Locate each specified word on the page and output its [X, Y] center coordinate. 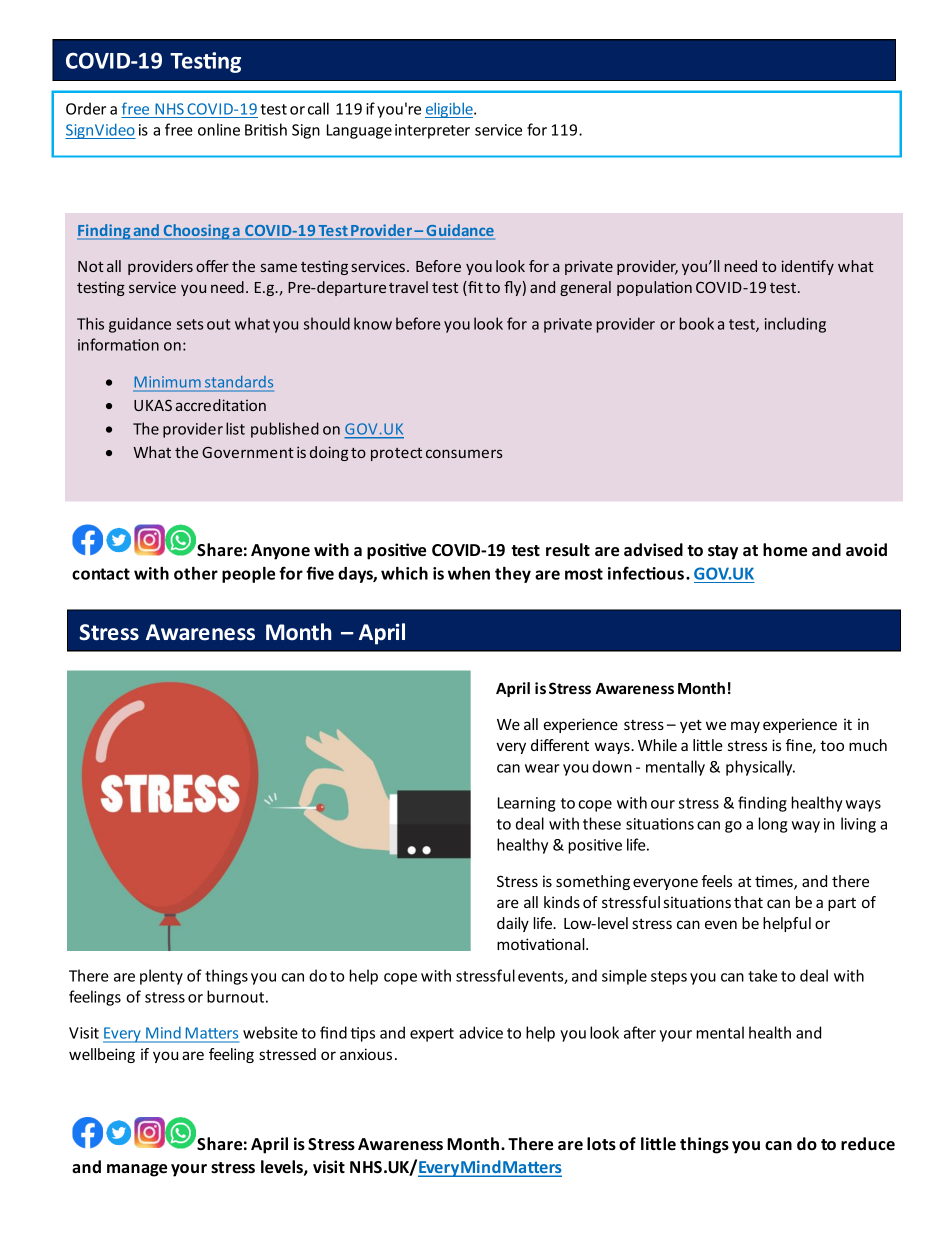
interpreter [432, 131]
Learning [527, 804]
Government [248, 452]
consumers [464, 453]
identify [808, 267]
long [773, 825]
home [785, 550]
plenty [161, 977]
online [219, 129]
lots [601, 1144]
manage [137, 1170]
